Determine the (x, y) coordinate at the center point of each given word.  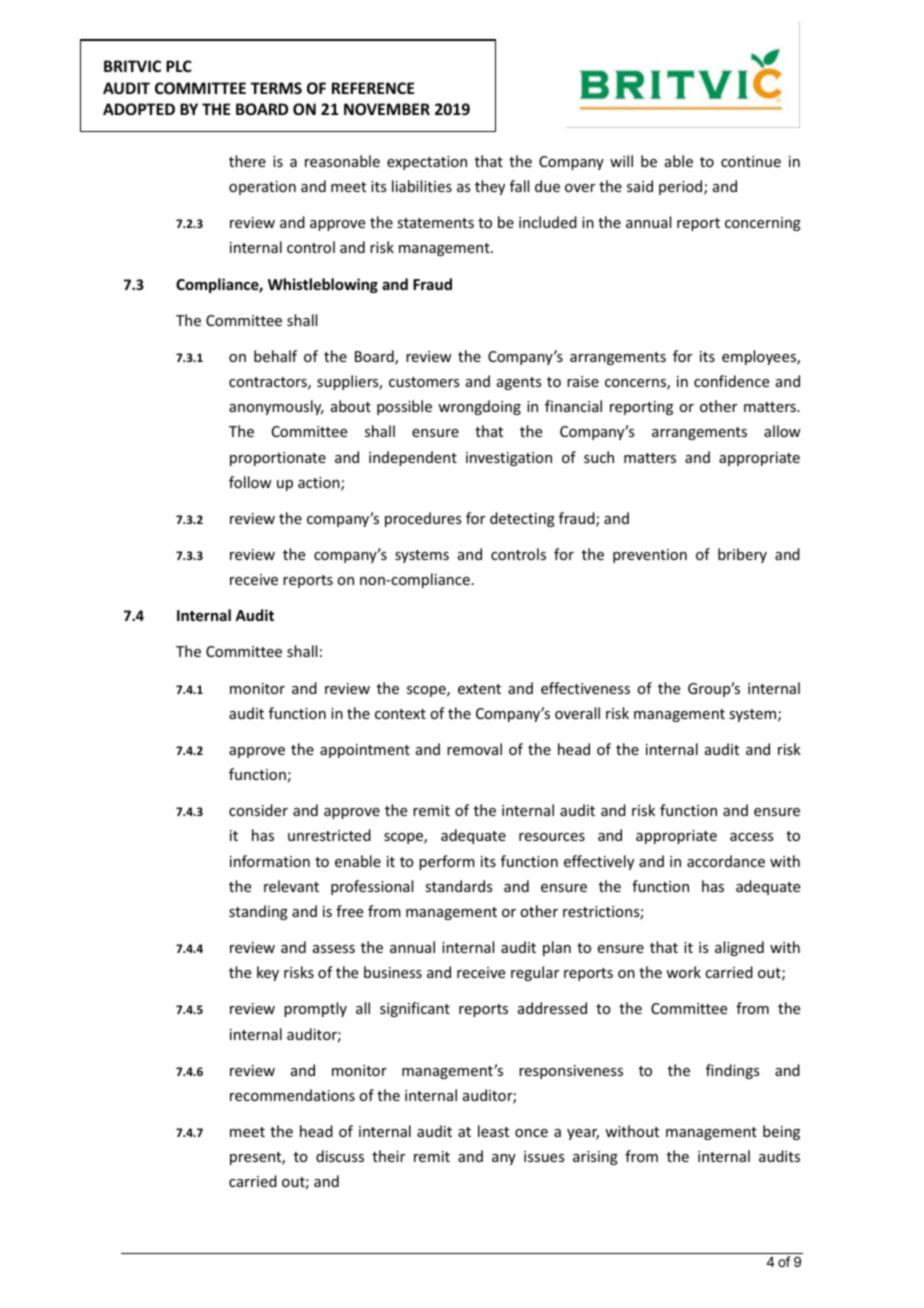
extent (479, 689)
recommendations (292, 1095)
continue (751, 161)
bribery (742, 555)
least (493, 1131)
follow (250, 482)
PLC (179, 66)
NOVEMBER (387, 109)
